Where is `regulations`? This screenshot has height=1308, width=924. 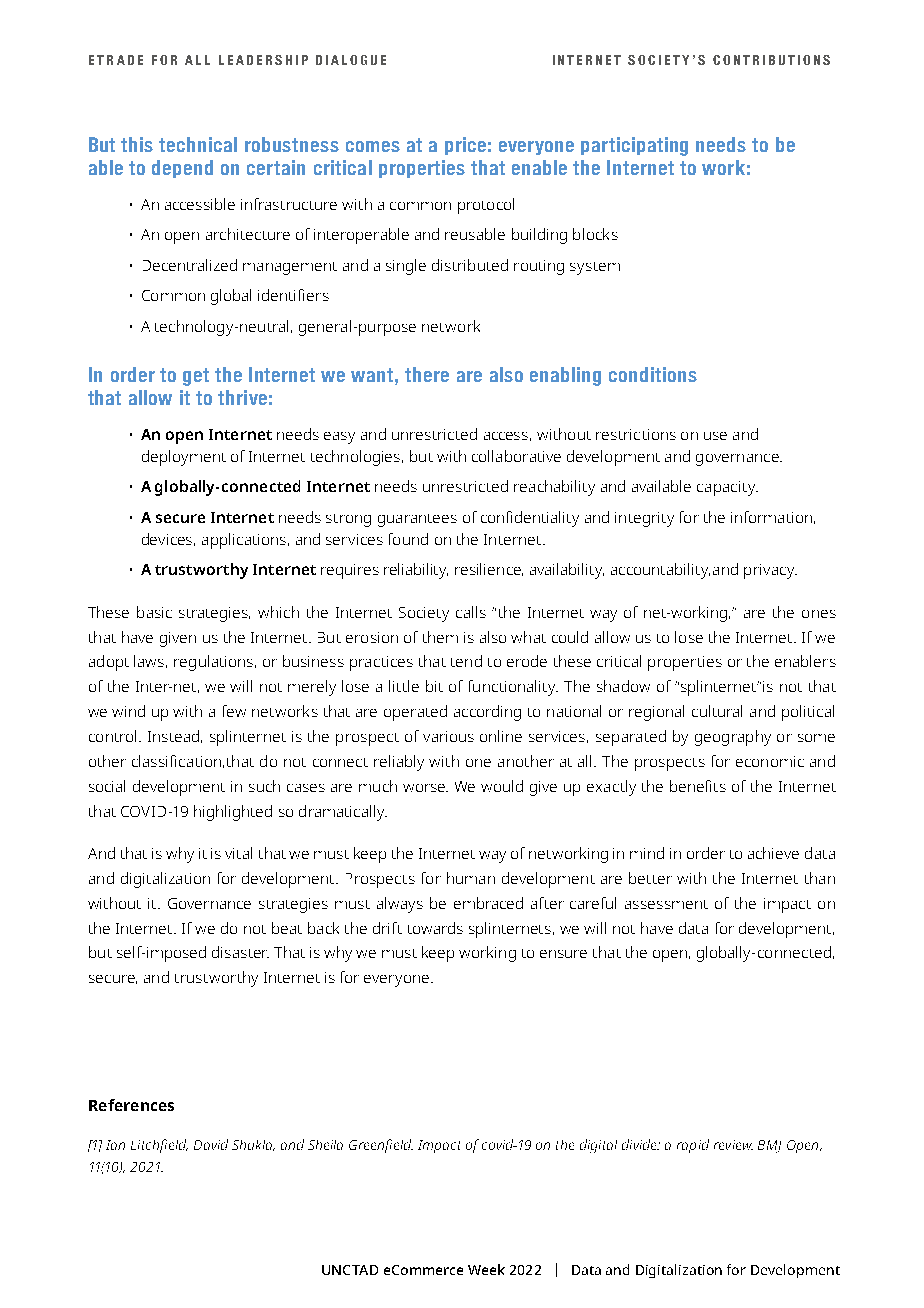
regulations is located at coordinates (215, 663).
